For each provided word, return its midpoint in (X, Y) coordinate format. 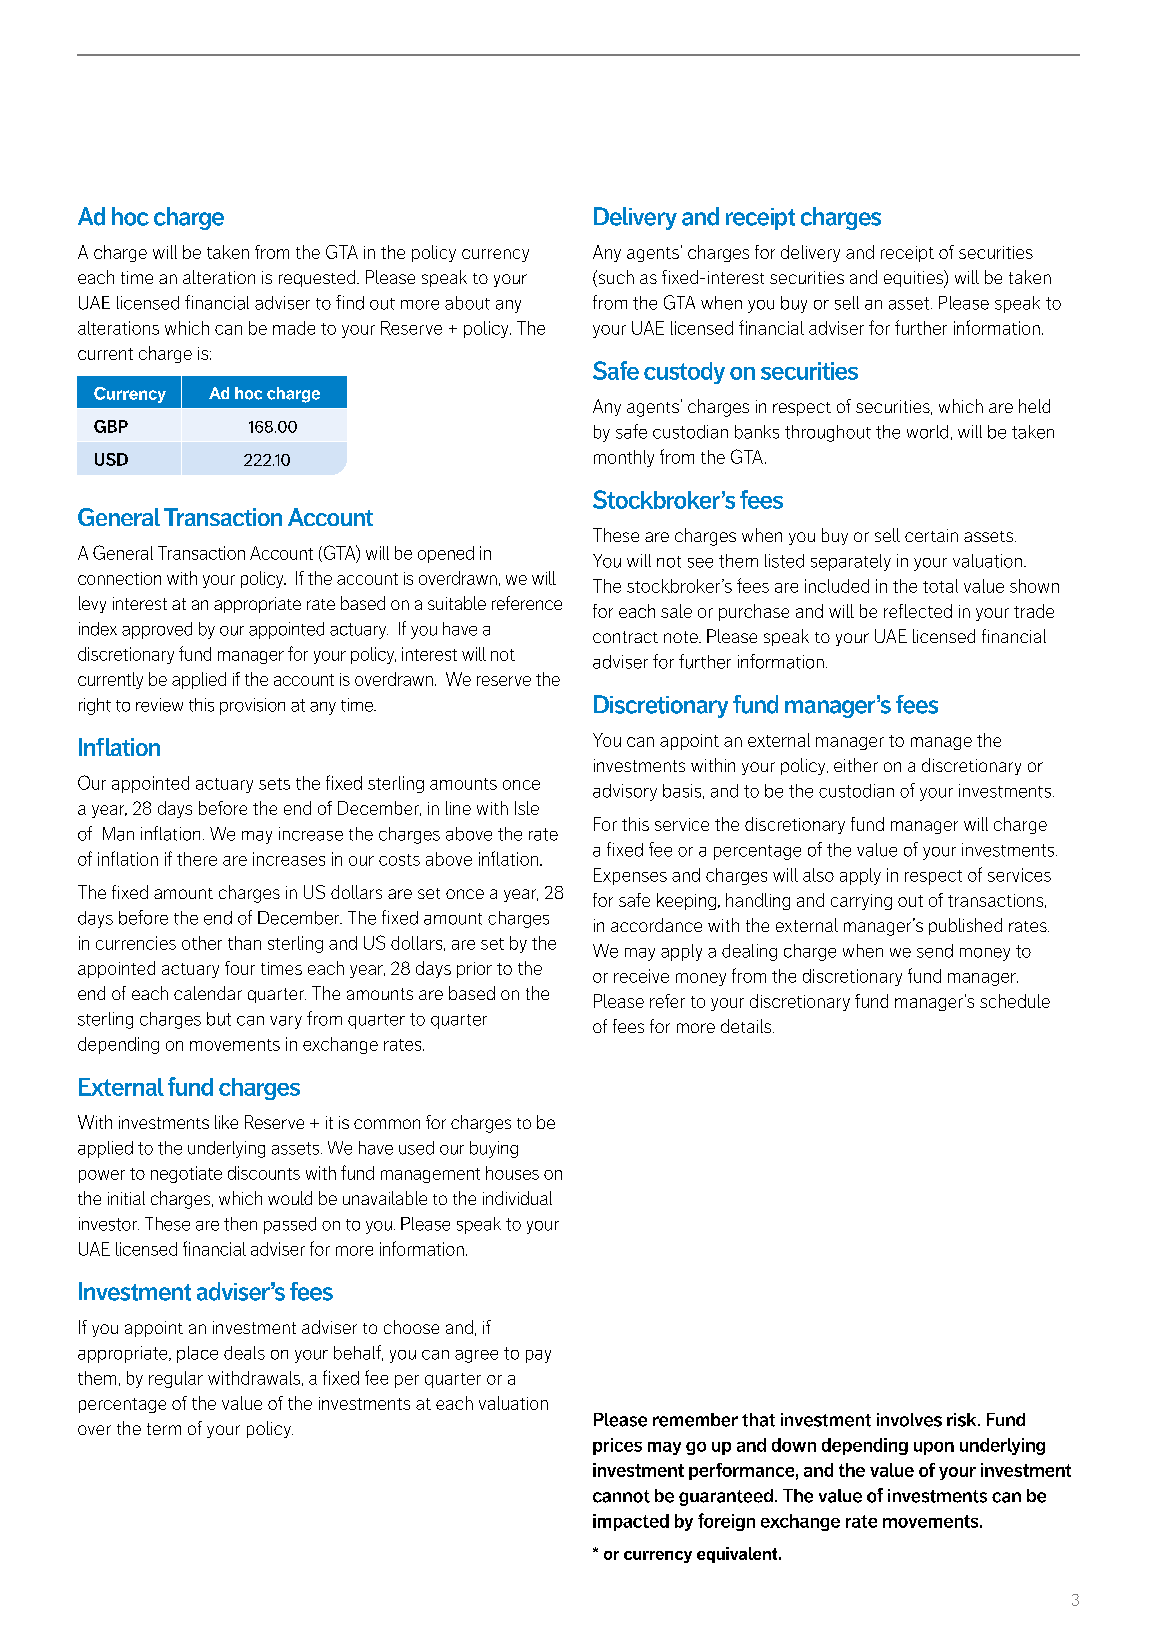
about (467, 303)
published (965, 926)
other (202, 943)
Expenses (630, 876)
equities (914, 279)
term (164, 1429)
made (294, 328)
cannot (621, 1496)
